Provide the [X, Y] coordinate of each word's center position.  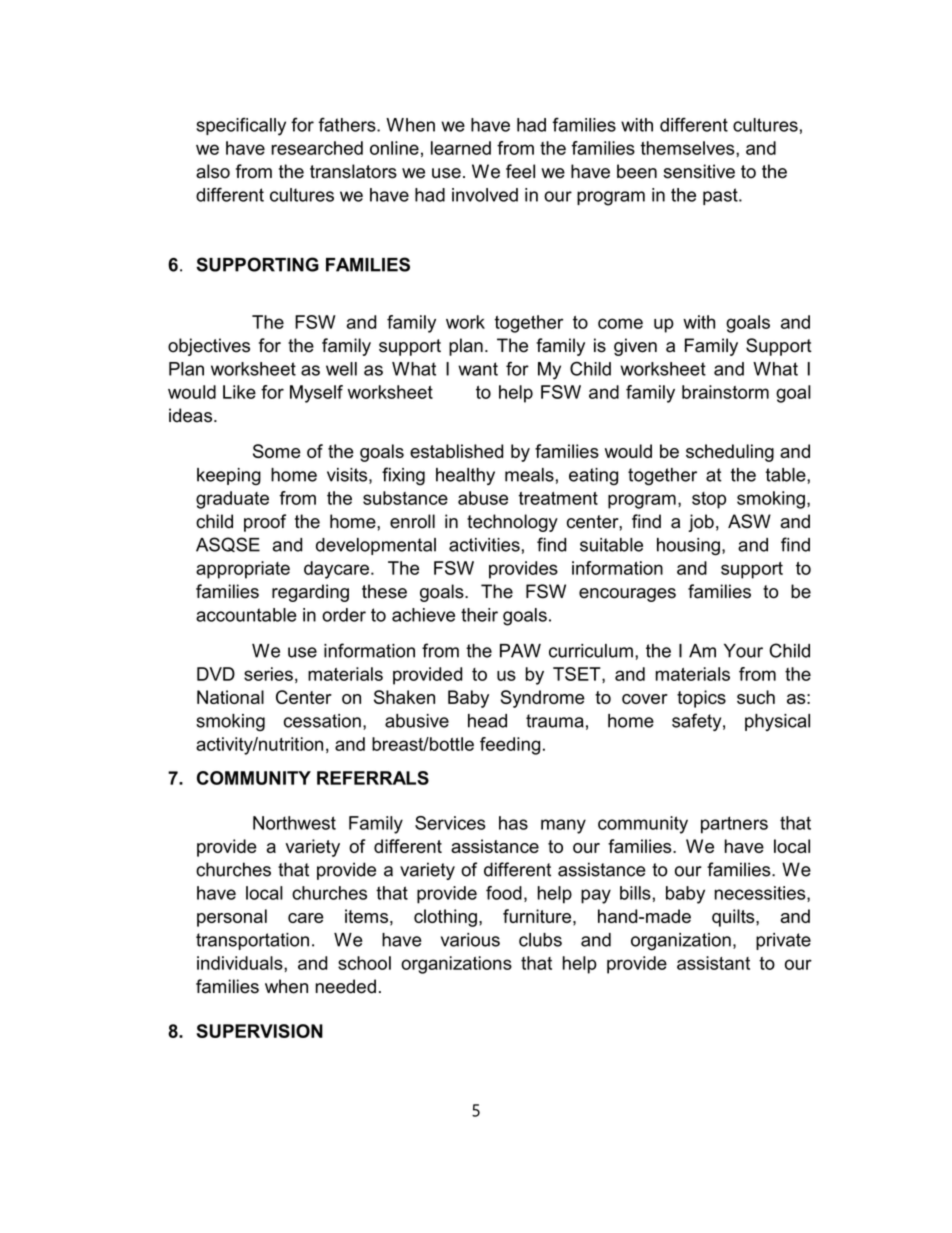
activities [484, 545]
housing [688, 547]
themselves [688, 148]
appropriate [243, 570]
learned [461, 148]
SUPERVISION [260, 1031]
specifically [241, 126]
